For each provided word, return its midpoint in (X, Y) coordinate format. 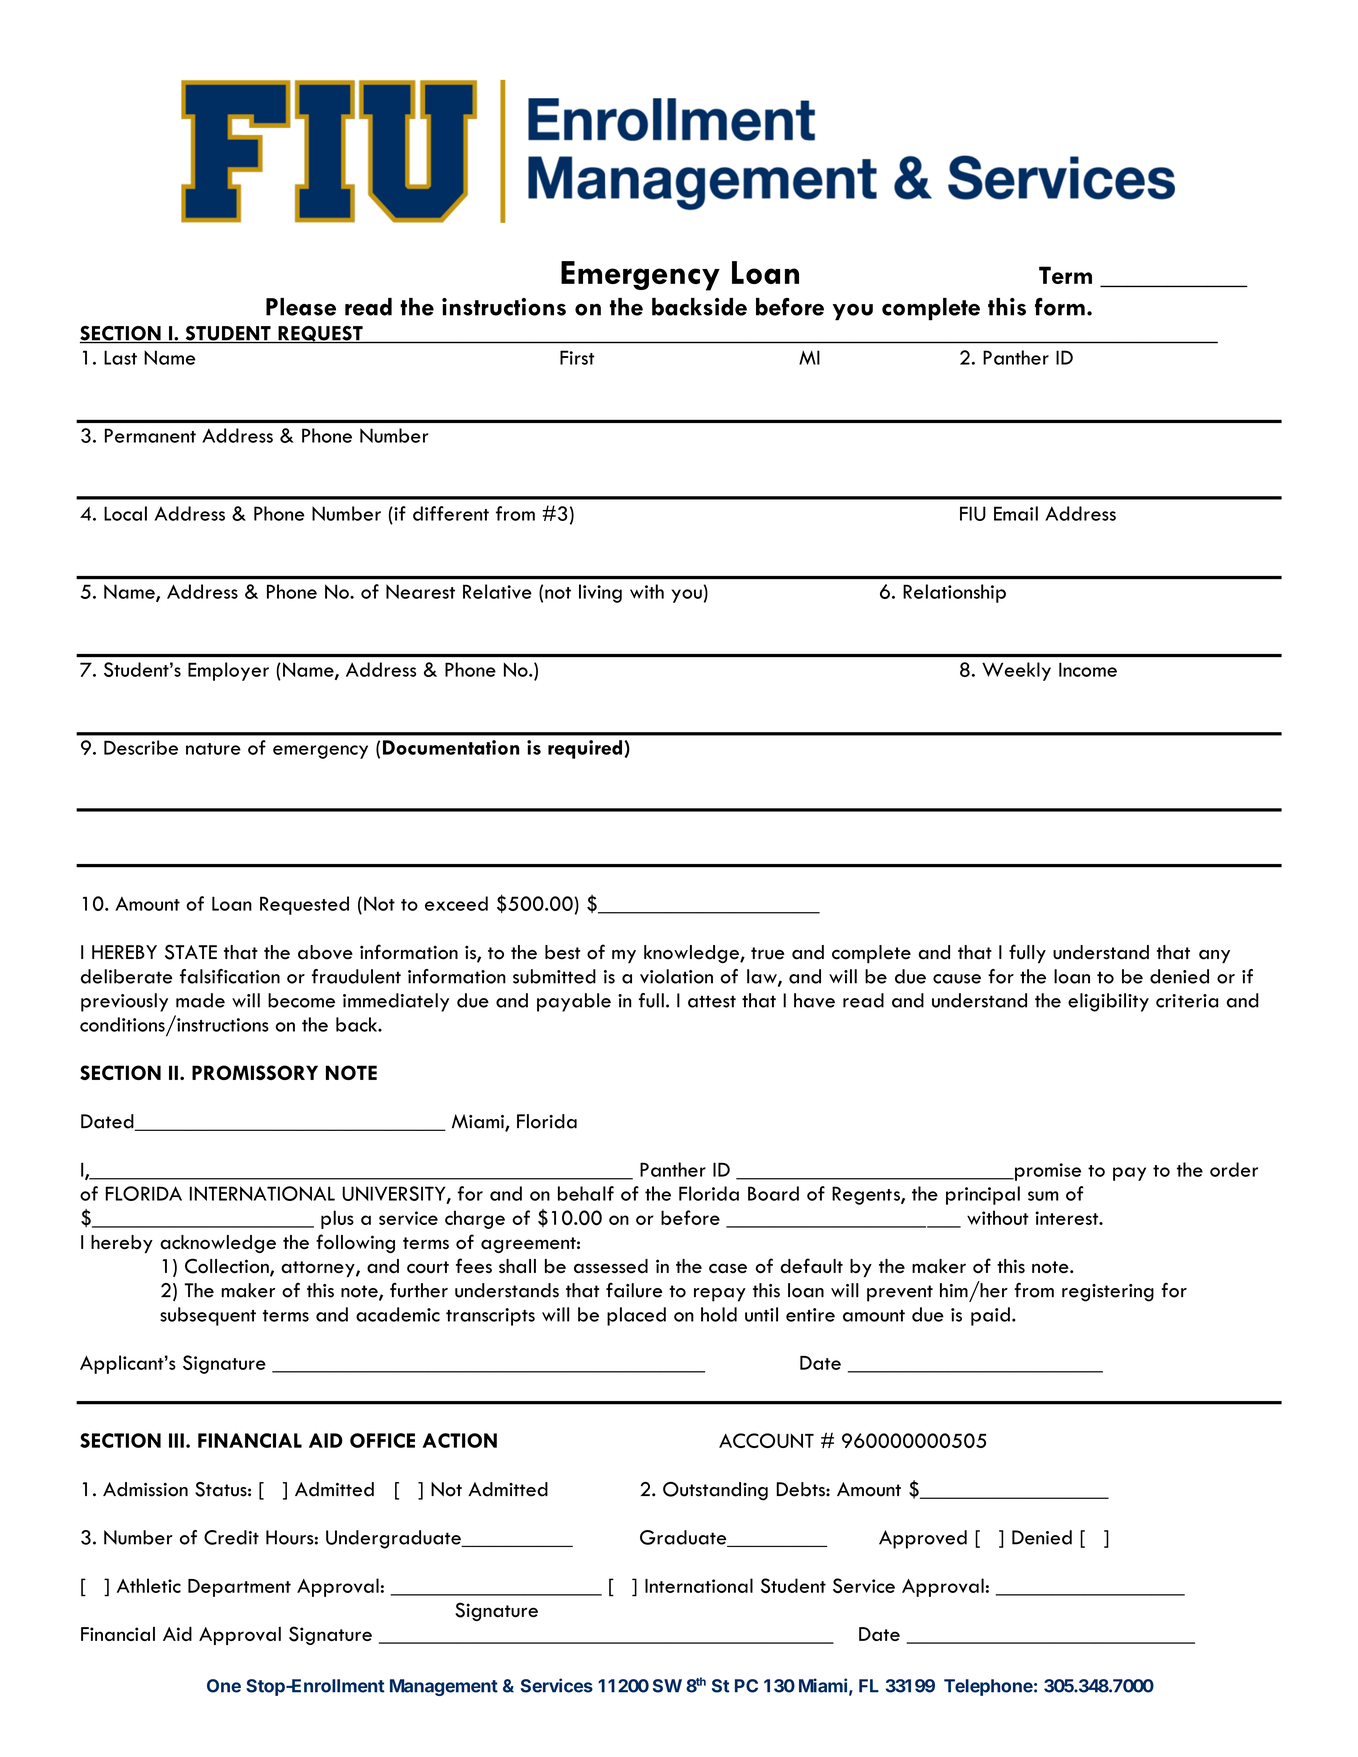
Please (301, 307)
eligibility (1108, 1002)
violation (676, 976)
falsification (230, 976)
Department (239, 1588)
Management (444, 1687)
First (577, 357)
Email (1016, 513)
